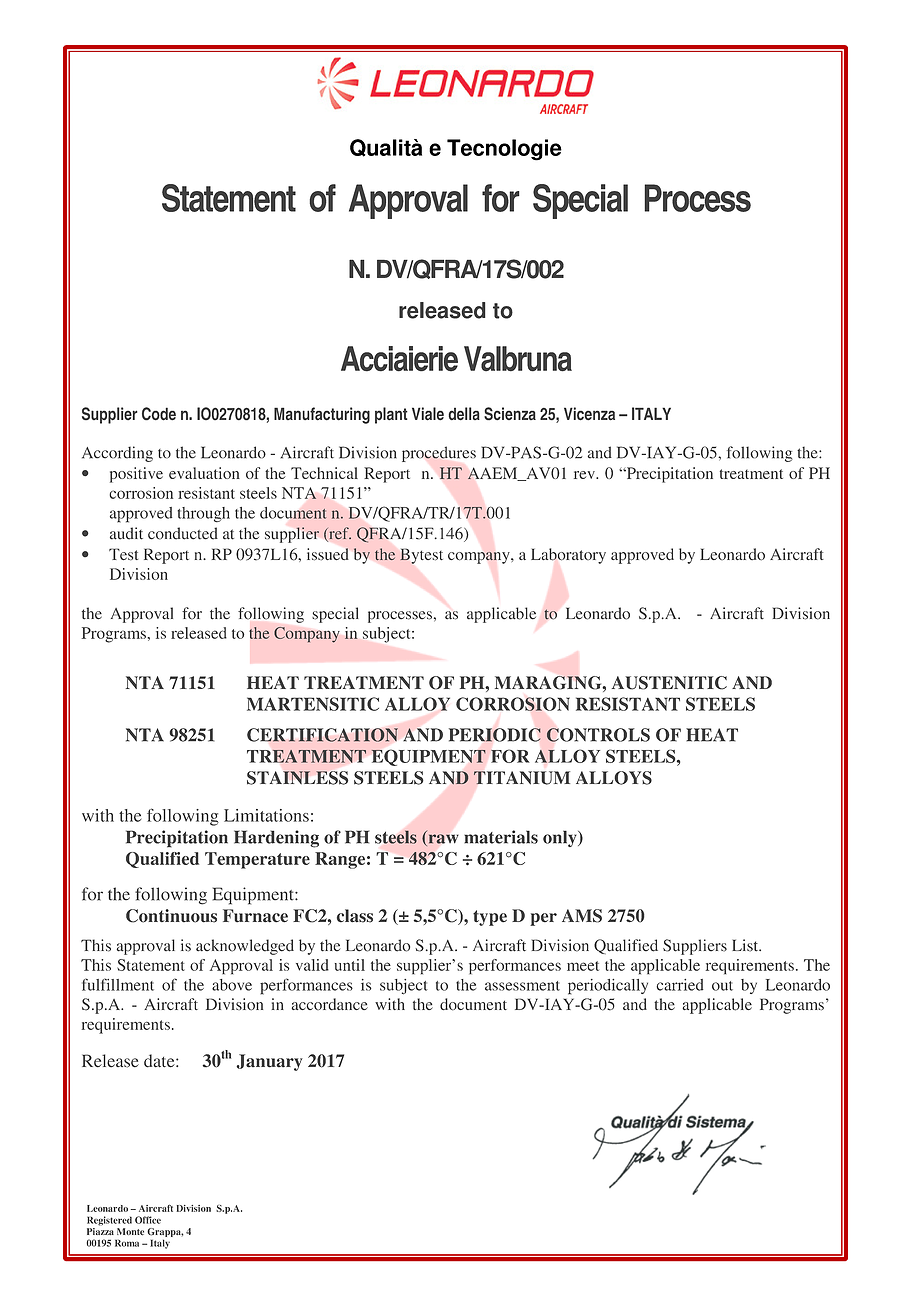  Describe the element at coordinates (322, 735) in the screenshot. I see `CERTIFICATION` at that location.
